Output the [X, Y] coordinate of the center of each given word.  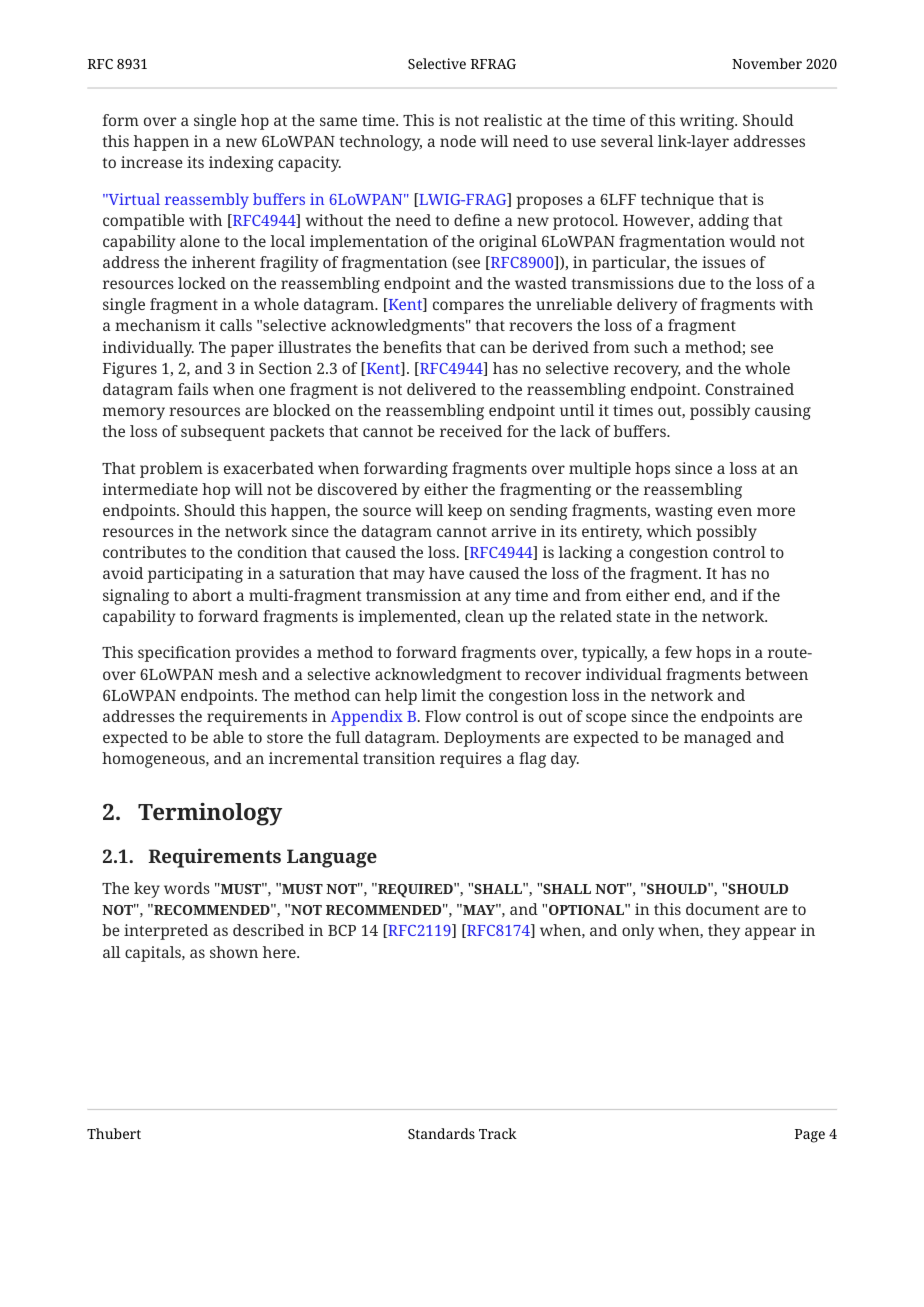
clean [484, 616]
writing [708, 122]
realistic [513, 120]
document [723, 909]
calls [236, 325]
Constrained [749, 389]
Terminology [210, 814]
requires [471, 760]
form [121, 120]
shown [234, 952]
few [678, 652]
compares [468, 307]
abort [212, 595]
